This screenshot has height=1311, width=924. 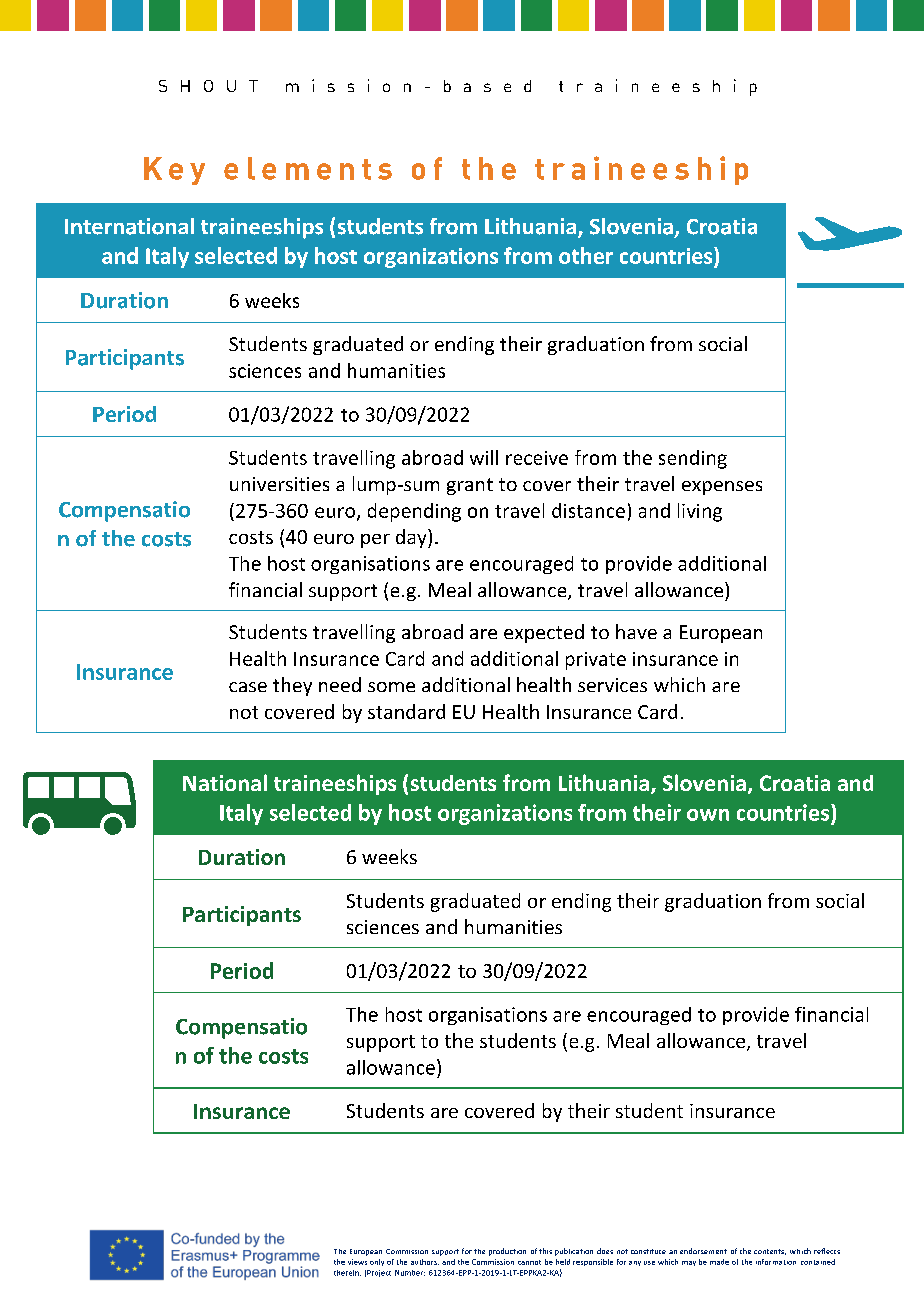 I want to click on expenses, so click(x=722, y=488).
